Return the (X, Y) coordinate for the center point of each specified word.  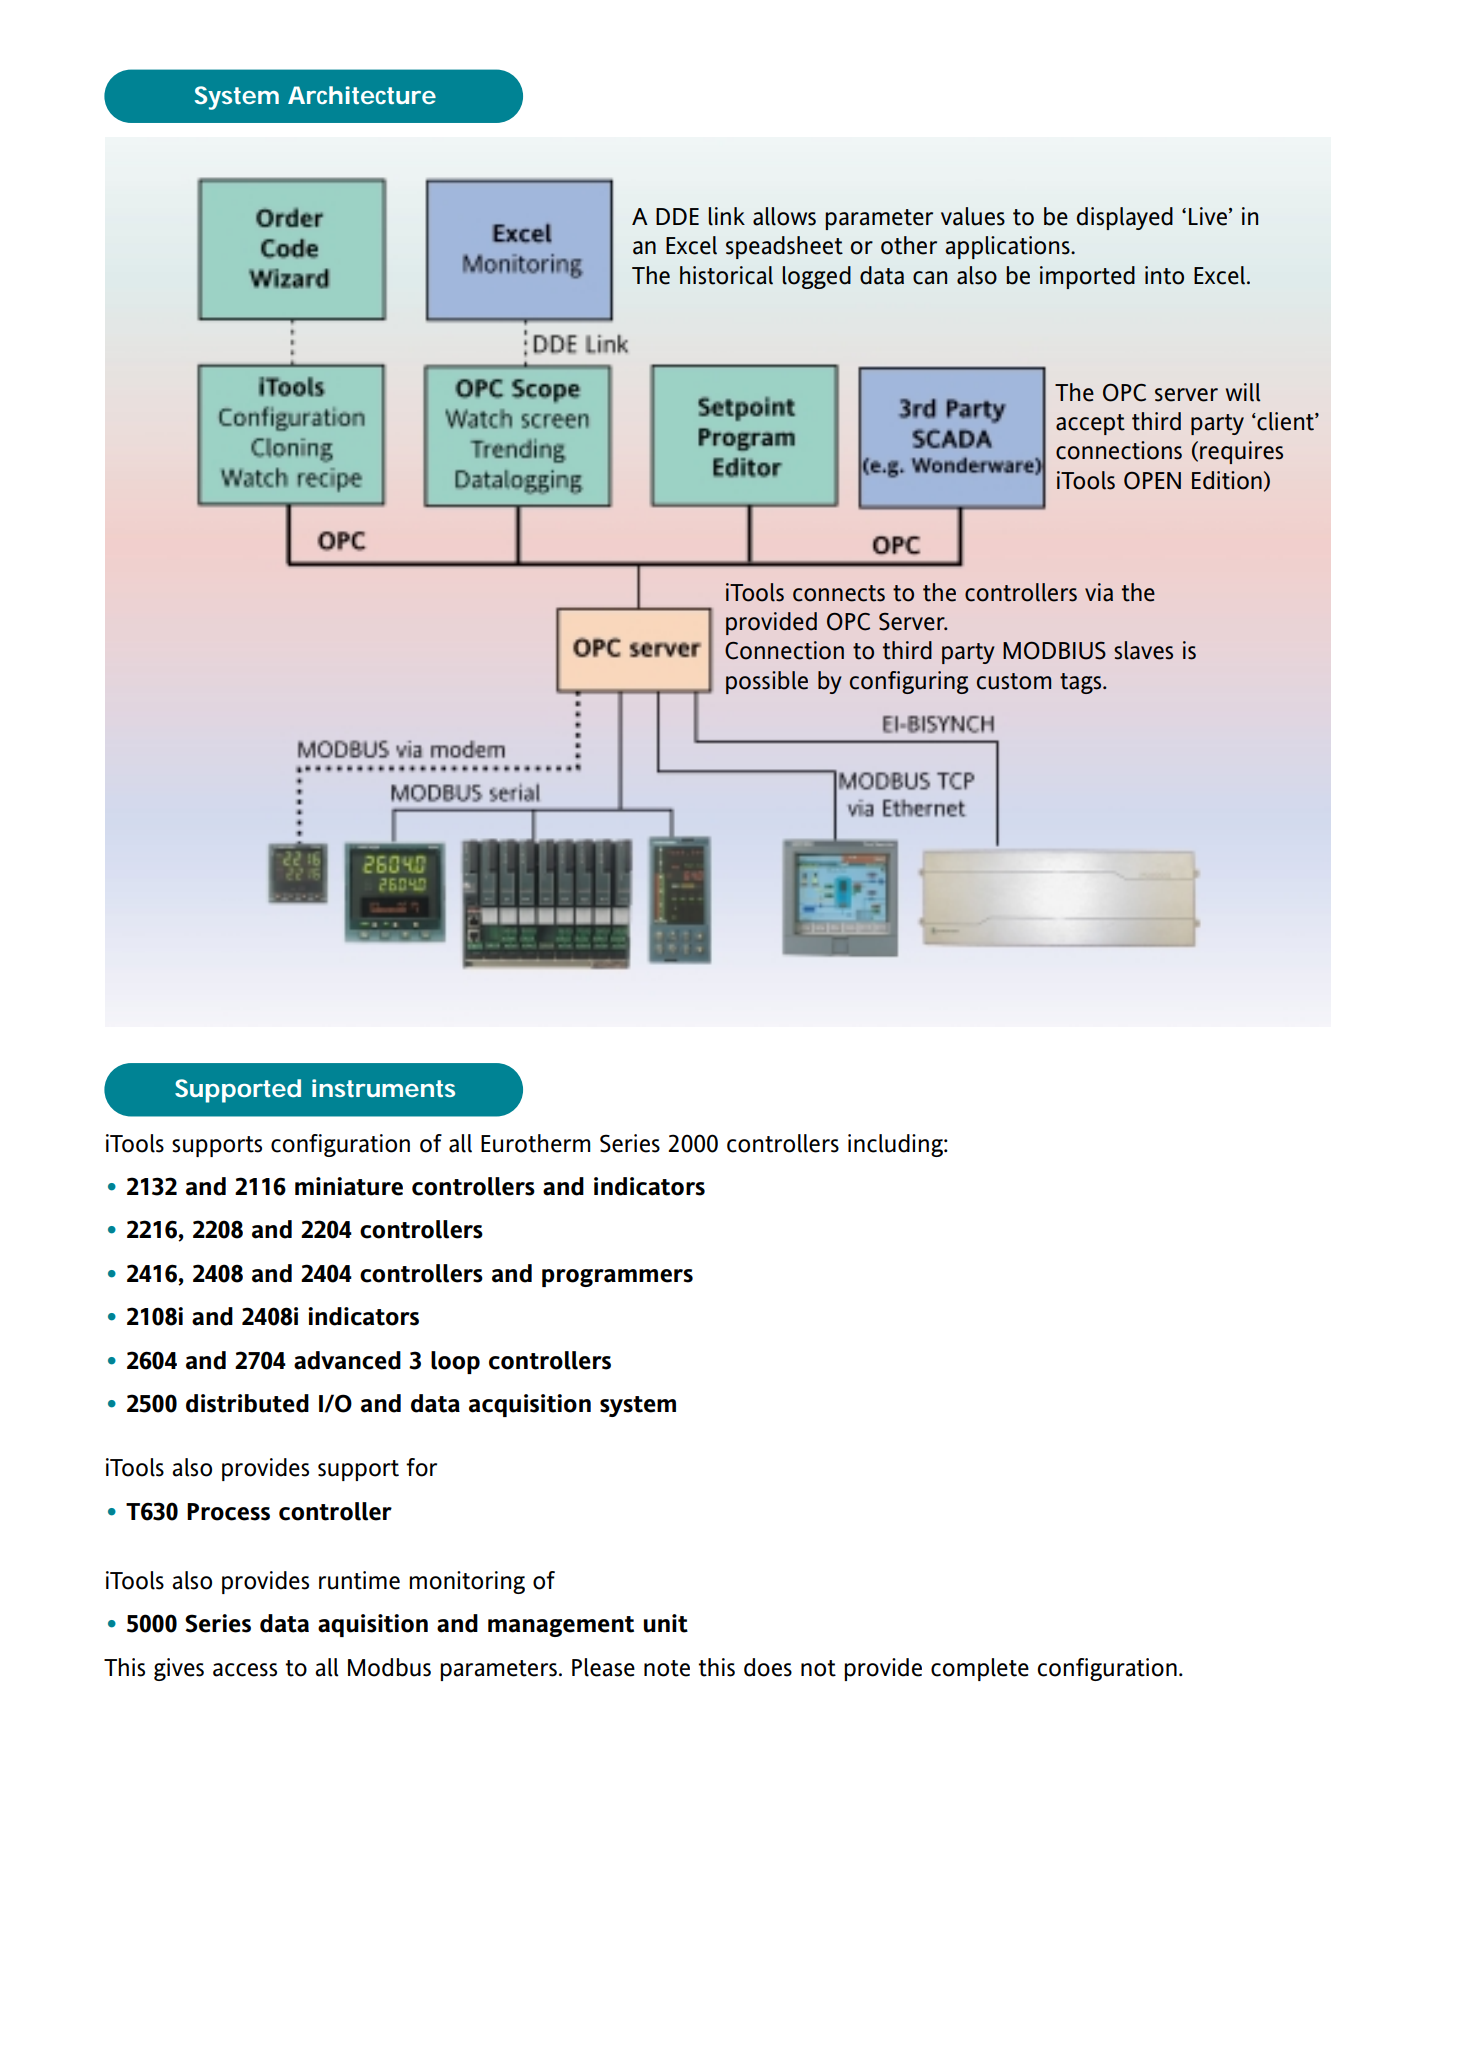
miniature (349, 1186)
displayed (1125, 218)
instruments (383, 1088)
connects (839, 593)
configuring (909, 682)
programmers (617, 1278)
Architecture (362, 95)
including (896, 1145)
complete (980, 1669)
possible (767, 682)
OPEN (1152, 481)
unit (666, 1623)
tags (1082, 683)
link (726, 216)
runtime (359, 1580)
